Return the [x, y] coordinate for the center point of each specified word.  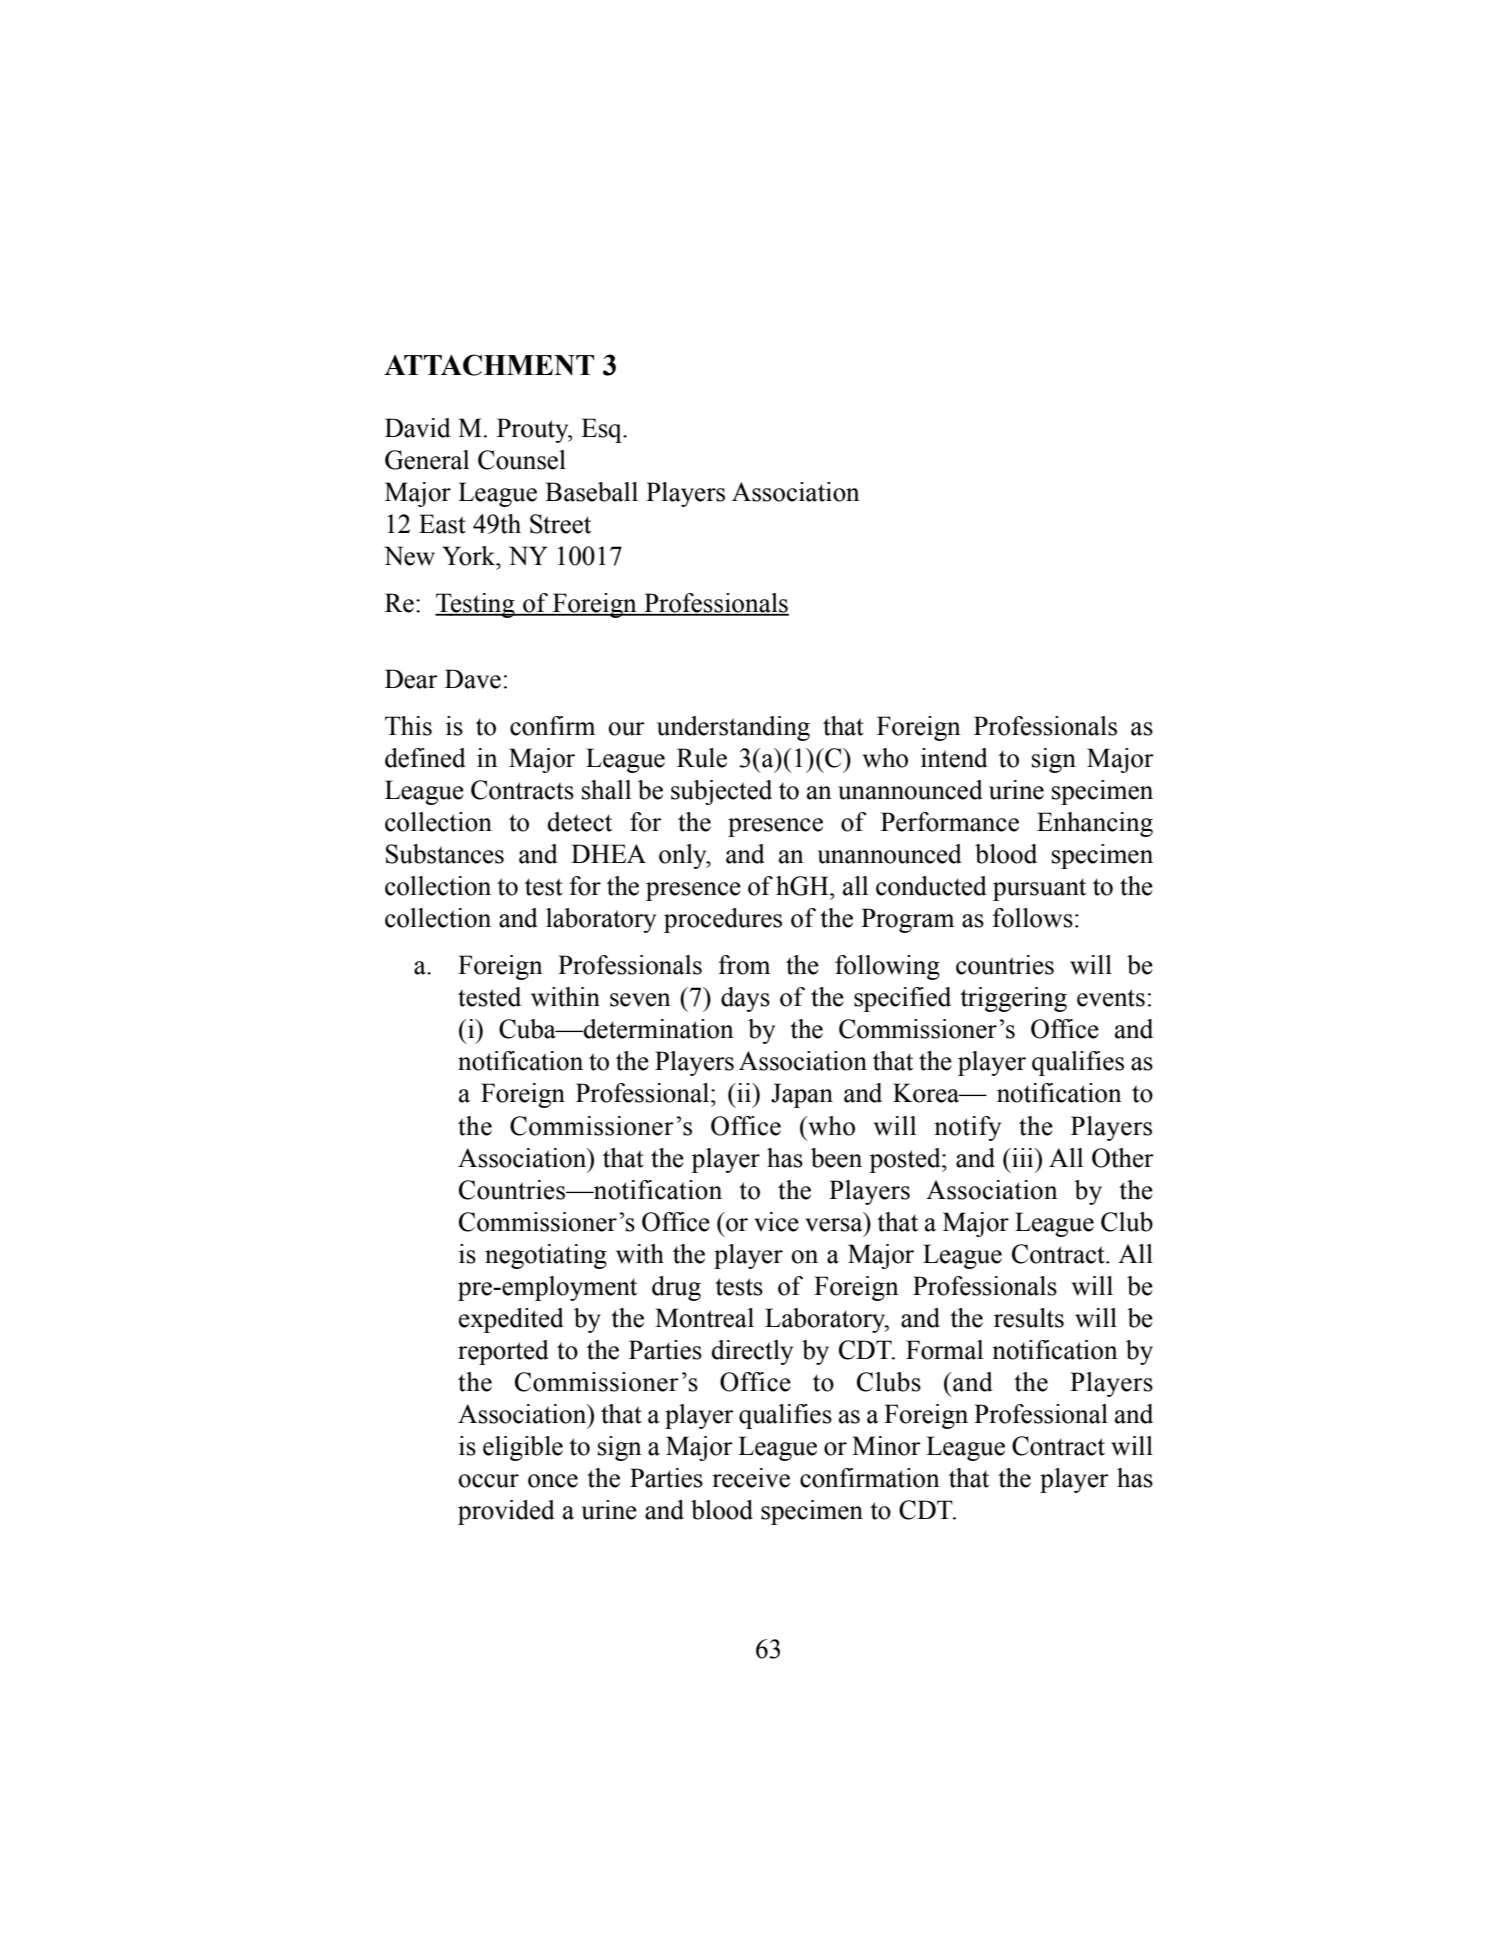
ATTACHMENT [489, 365]
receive [751, 1478]
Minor [886, 1446]
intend [954, 758]
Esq [602, 430]
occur [489, 1481]
